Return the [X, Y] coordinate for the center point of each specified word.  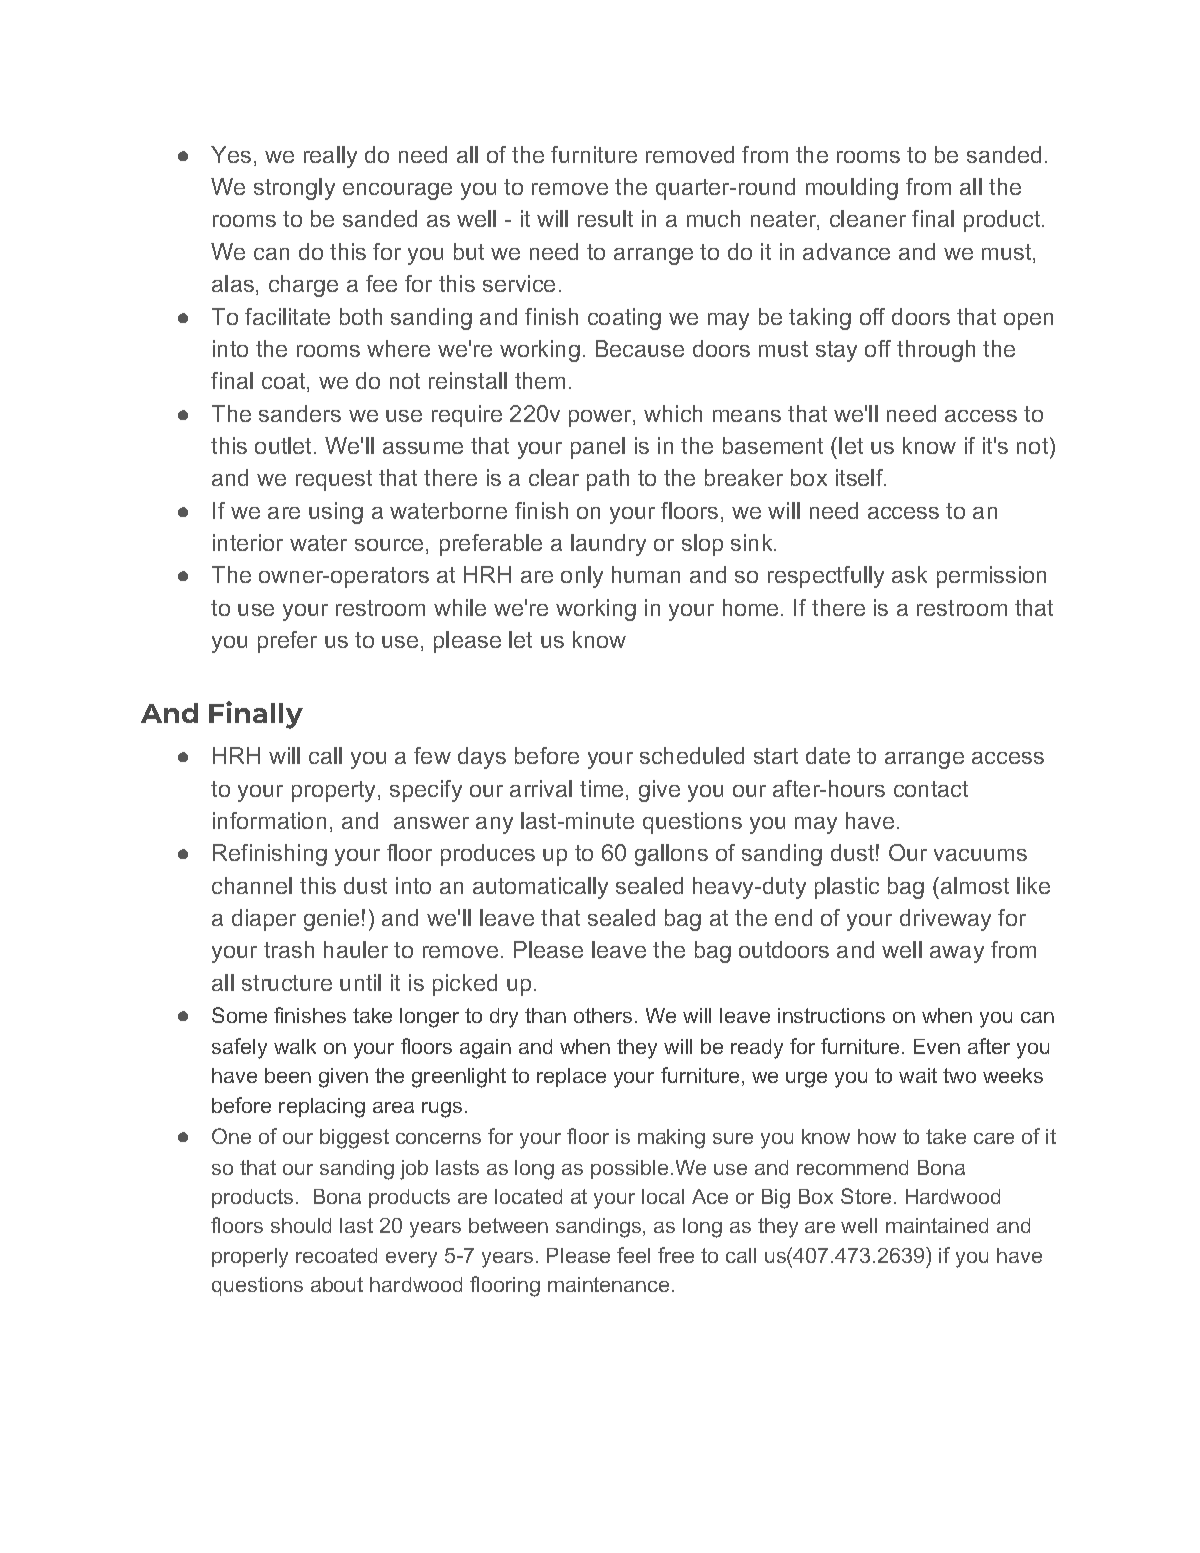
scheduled [692, 755]
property [335, 791]
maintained [937, 1225]
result [605, 218]
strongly [294, 189]
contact [931, 789]
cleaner [868, 218]
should [301, 1225]
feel [633, 1255]
